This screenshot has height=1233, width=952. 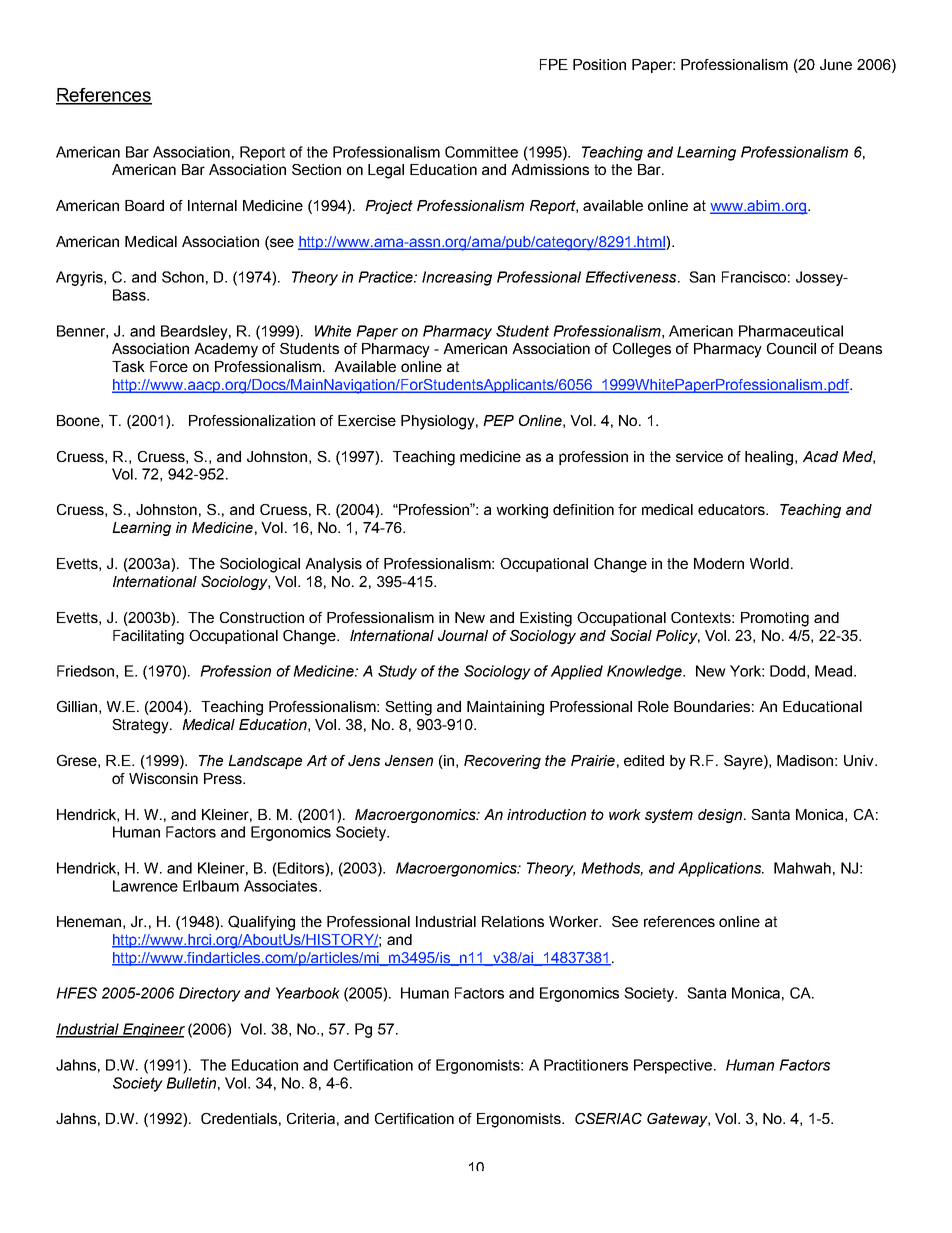 What do you see at coordinates (836, 64) in the screenshot?
I see `June` at bounding box center [836, 64].
